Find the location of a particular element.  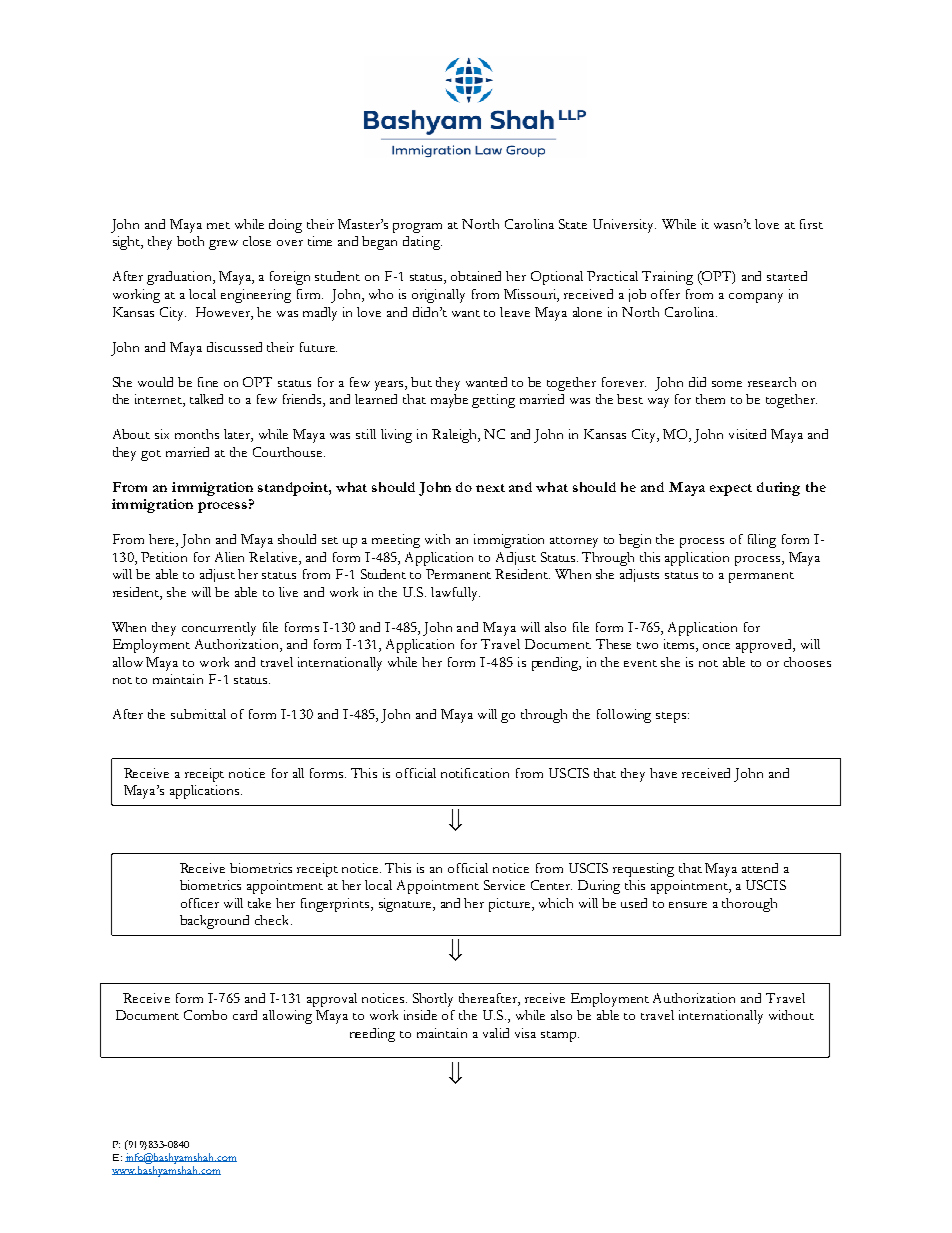

Combo is located at coordinates (205, 1015).
